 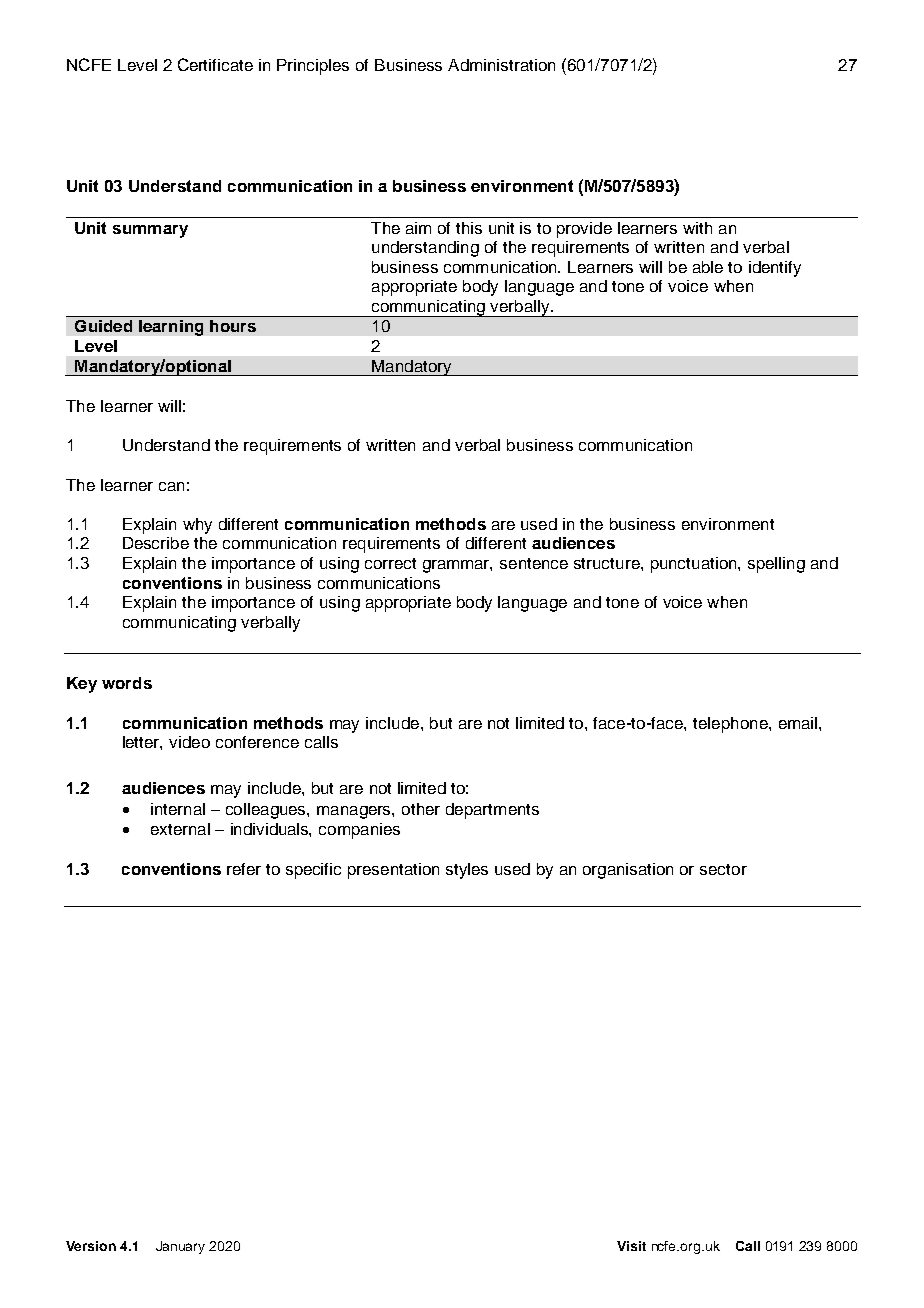 I want to click on presentation, so click(x=393, y=871).
